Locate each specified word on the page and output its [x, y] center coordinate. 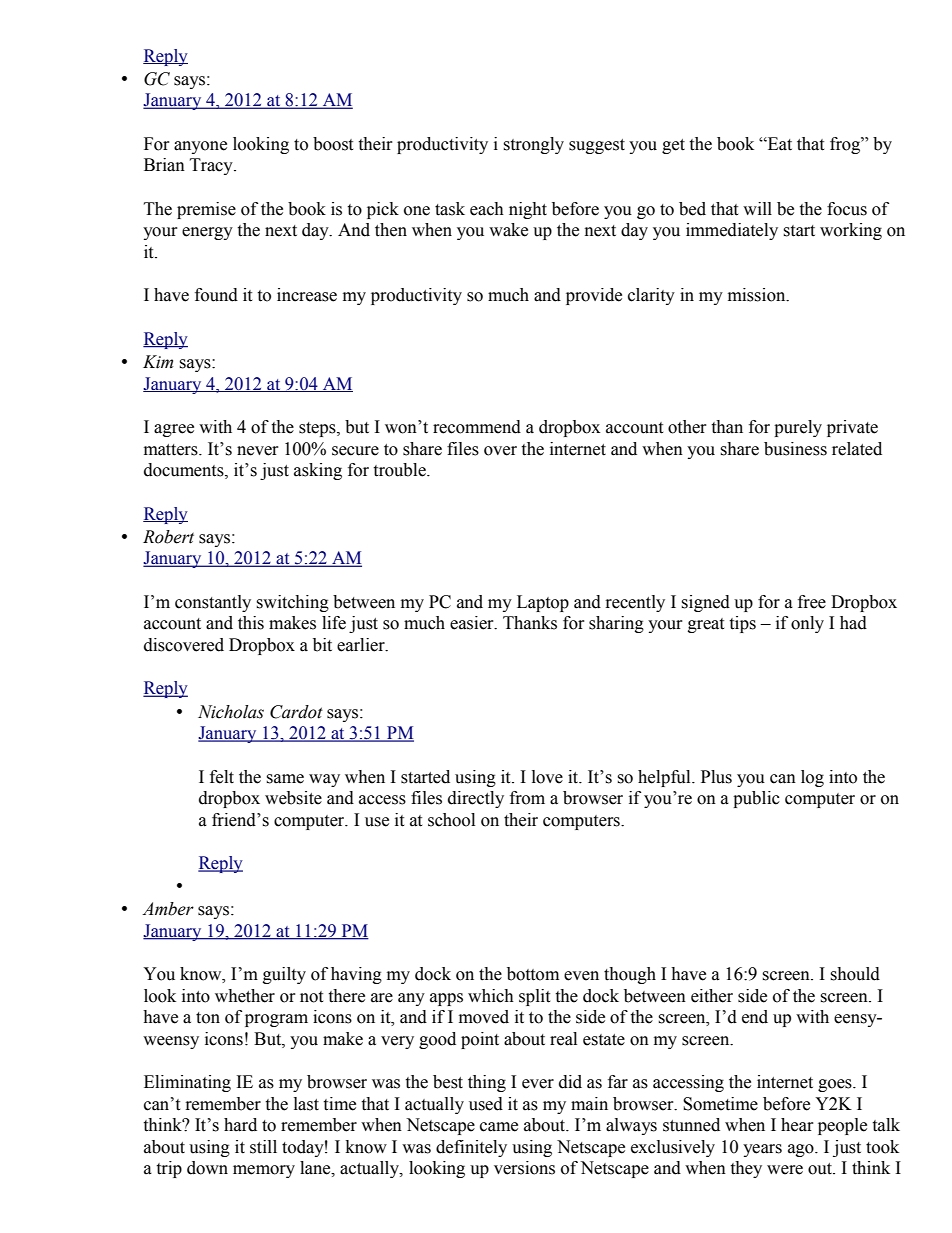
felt [222, 777]
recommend [477, 427]
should [855, 974]
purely [798, 428]
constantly [213, 603]
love [547, 777]
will [757, 208]
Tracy [212, 166]
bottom [533, 974]
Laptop [543, 603]
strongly [533, 145]
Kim [158, 362]
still [263, 1147]
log [812, 778]
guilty [284, 975]
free [812, 602]
